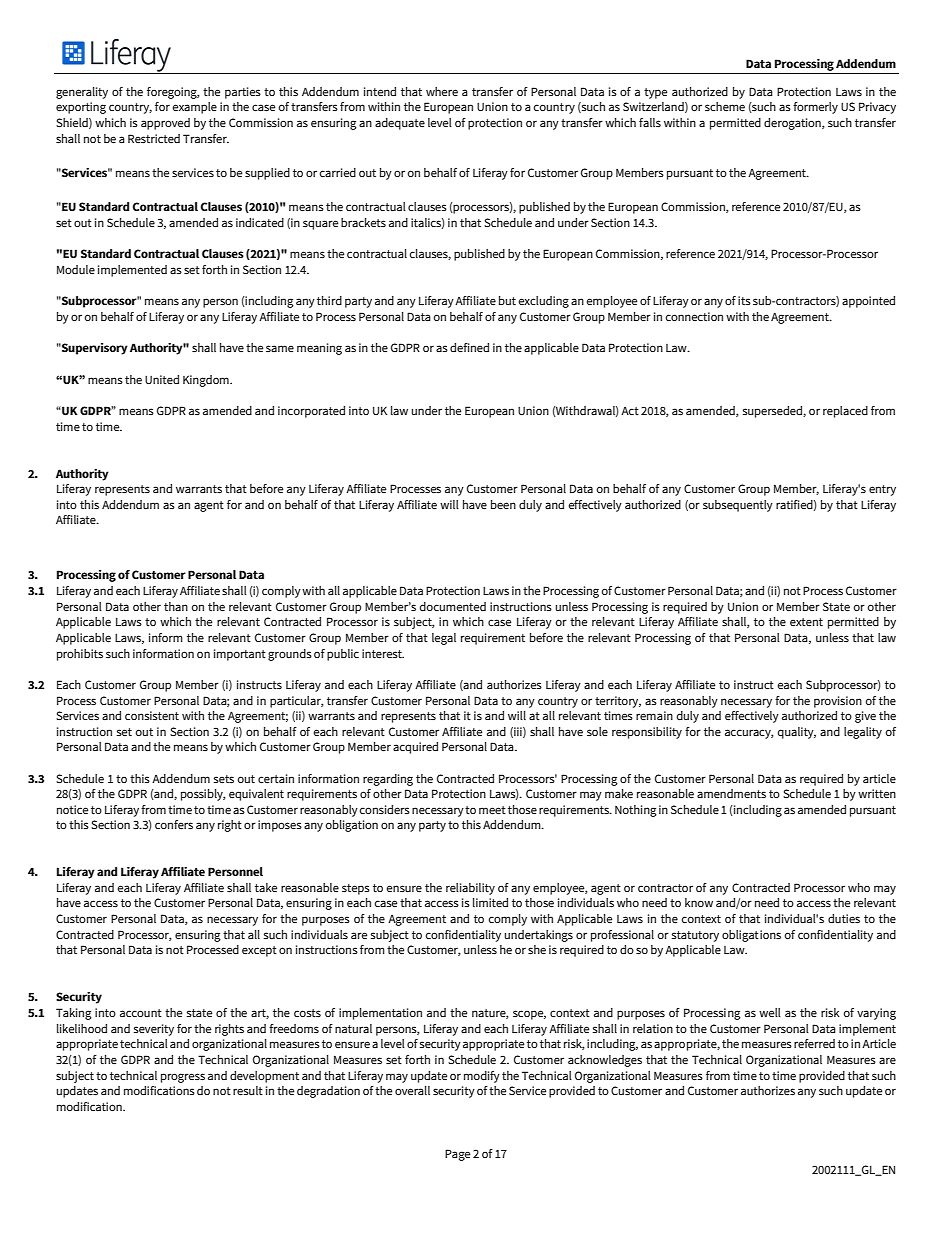 The width and height of the screenshot is (952, 1233). What do you see at coordinates (457, 1155) in the screenshot?
I see `Page` at bounding box center [457, 1155].
